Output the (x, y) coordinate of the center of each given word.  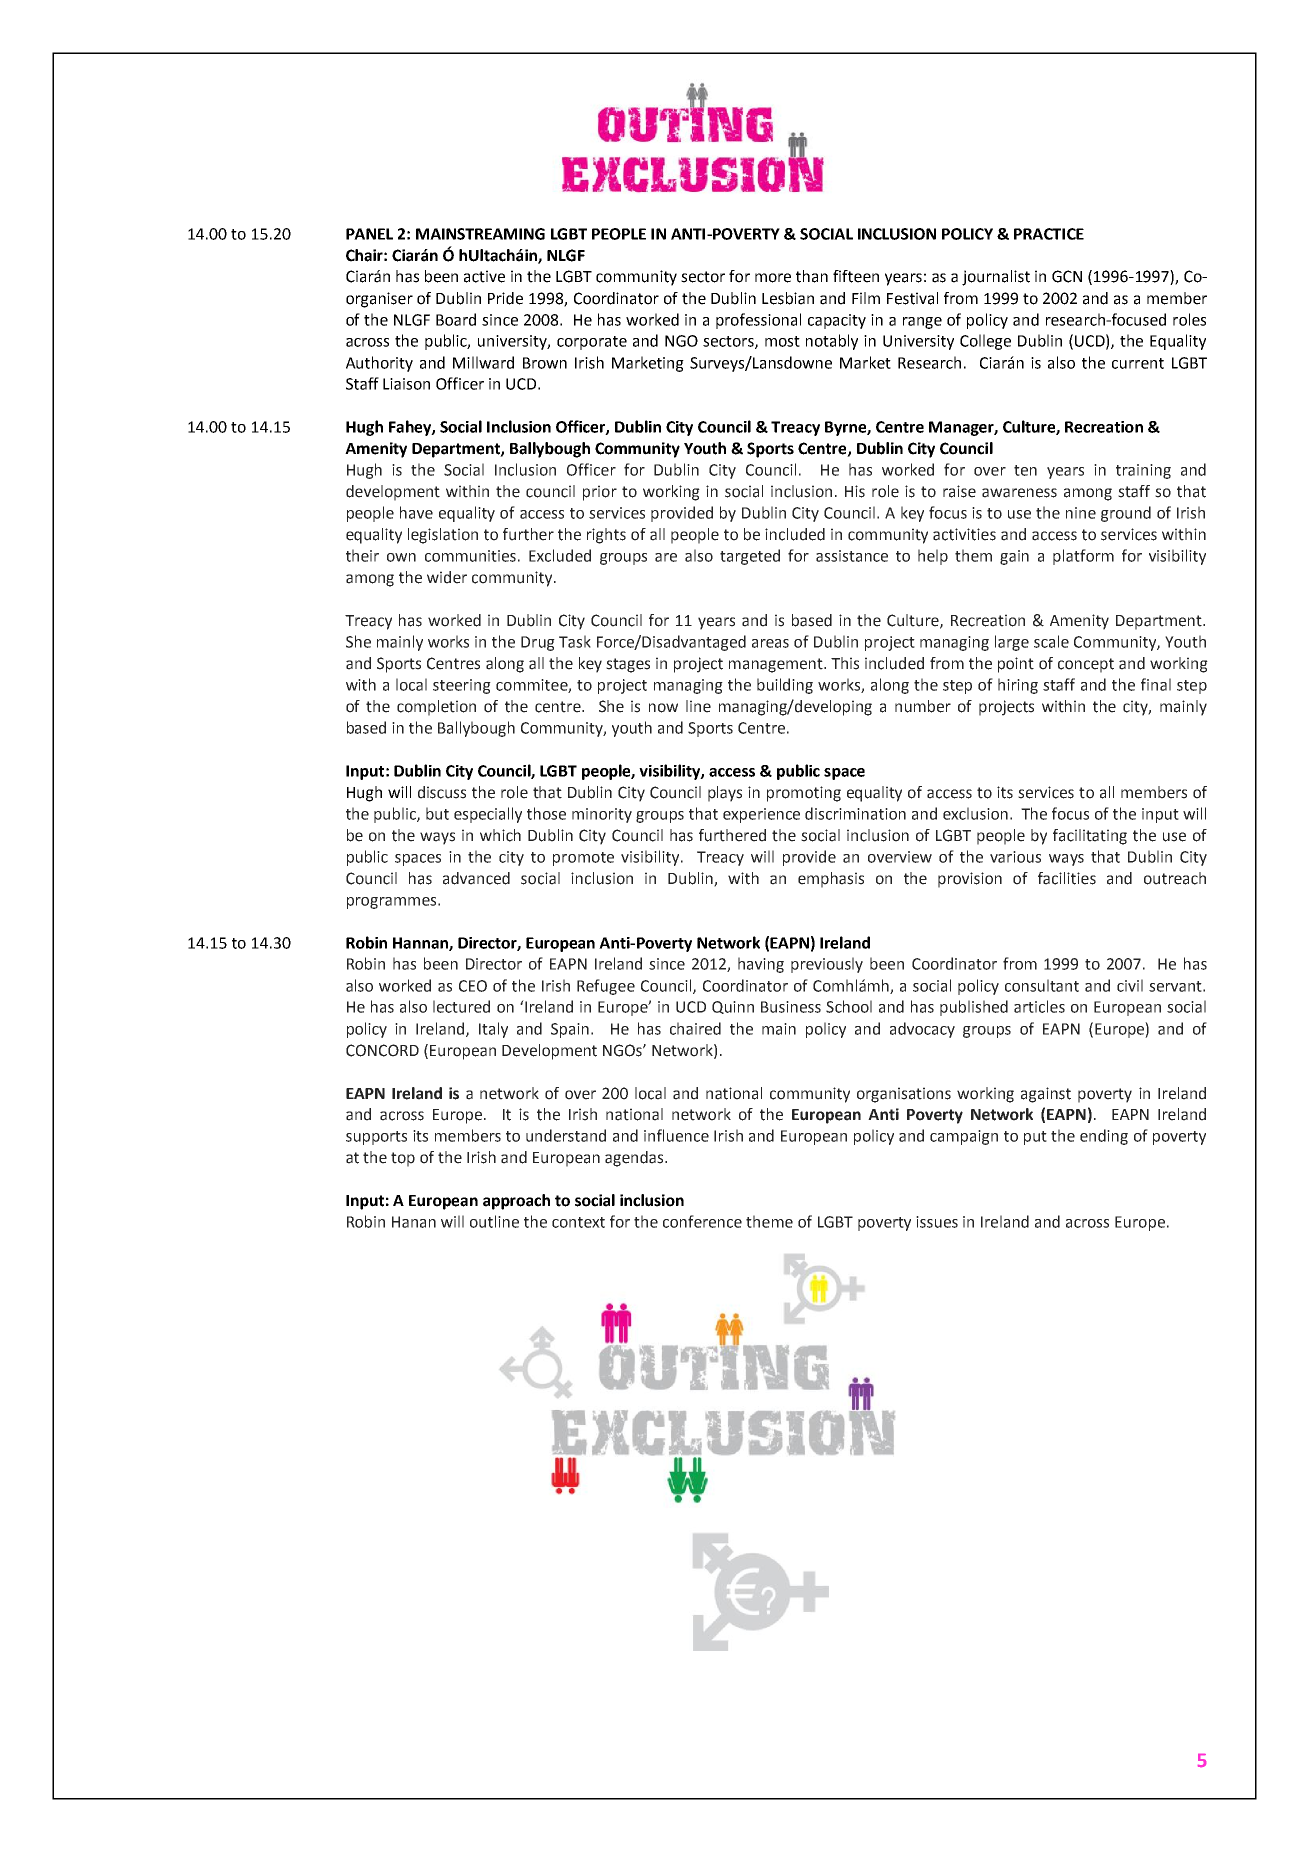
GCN (1067, 276)
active (484, 276)
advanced (476, 878)
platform (1083, 557)
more (773, 278)
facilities (1067, 878)
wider (447, 577)
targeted (750, 557)
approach (516, 1202)
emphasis (831, 880)
